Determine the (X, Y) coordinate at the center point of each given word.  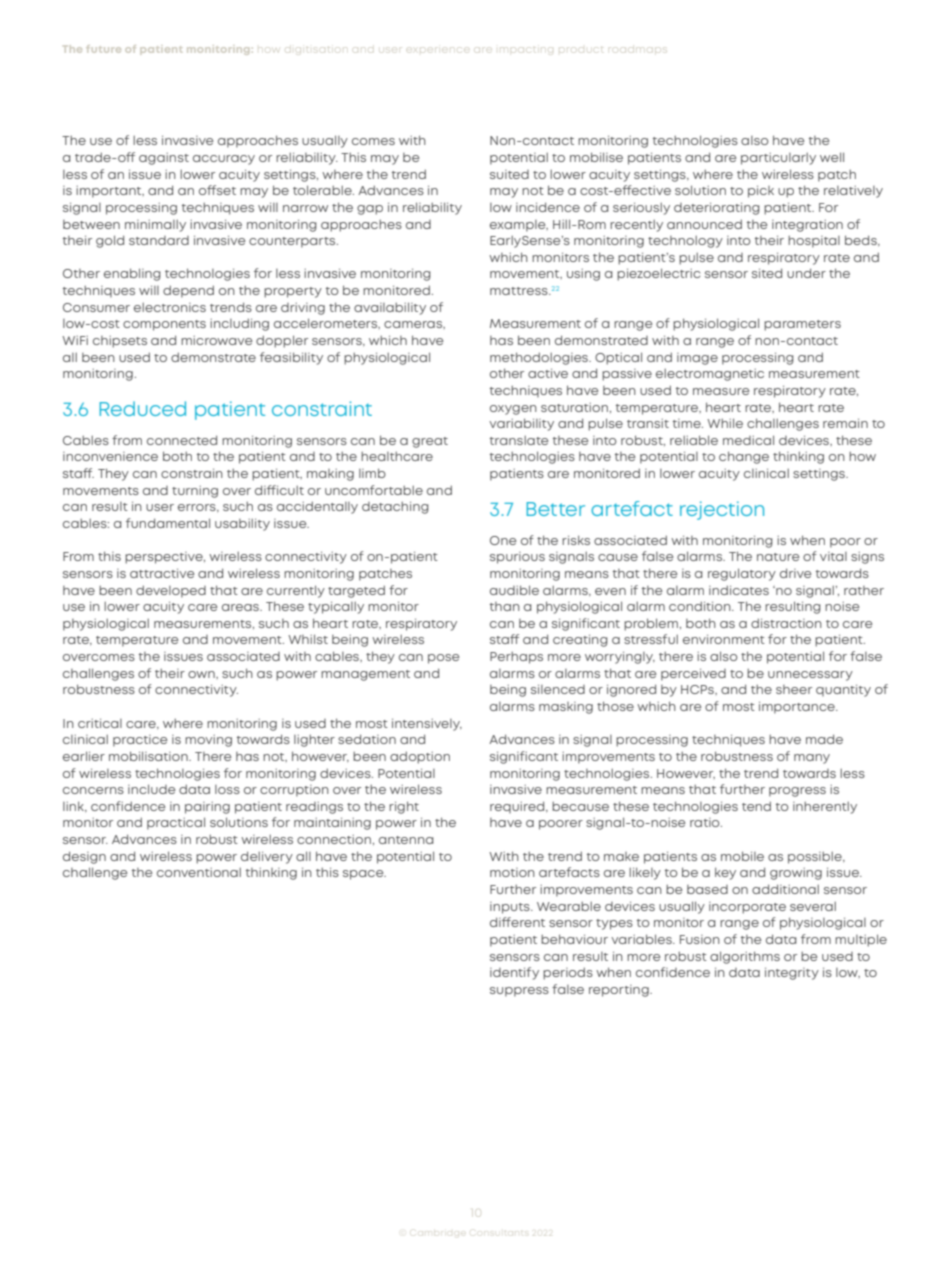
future (103, 49)
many (812, 759)
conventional (199, 872)
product (580, 49)
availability (390, 308)
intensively (427, 725)
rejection (722, 510)
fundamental (168, 523)
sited (767, 273)
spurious (517, 558)
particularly (778, 159)
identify (514, 973)
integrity (792, 974)
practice (140, 741)
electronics (170, 307)
